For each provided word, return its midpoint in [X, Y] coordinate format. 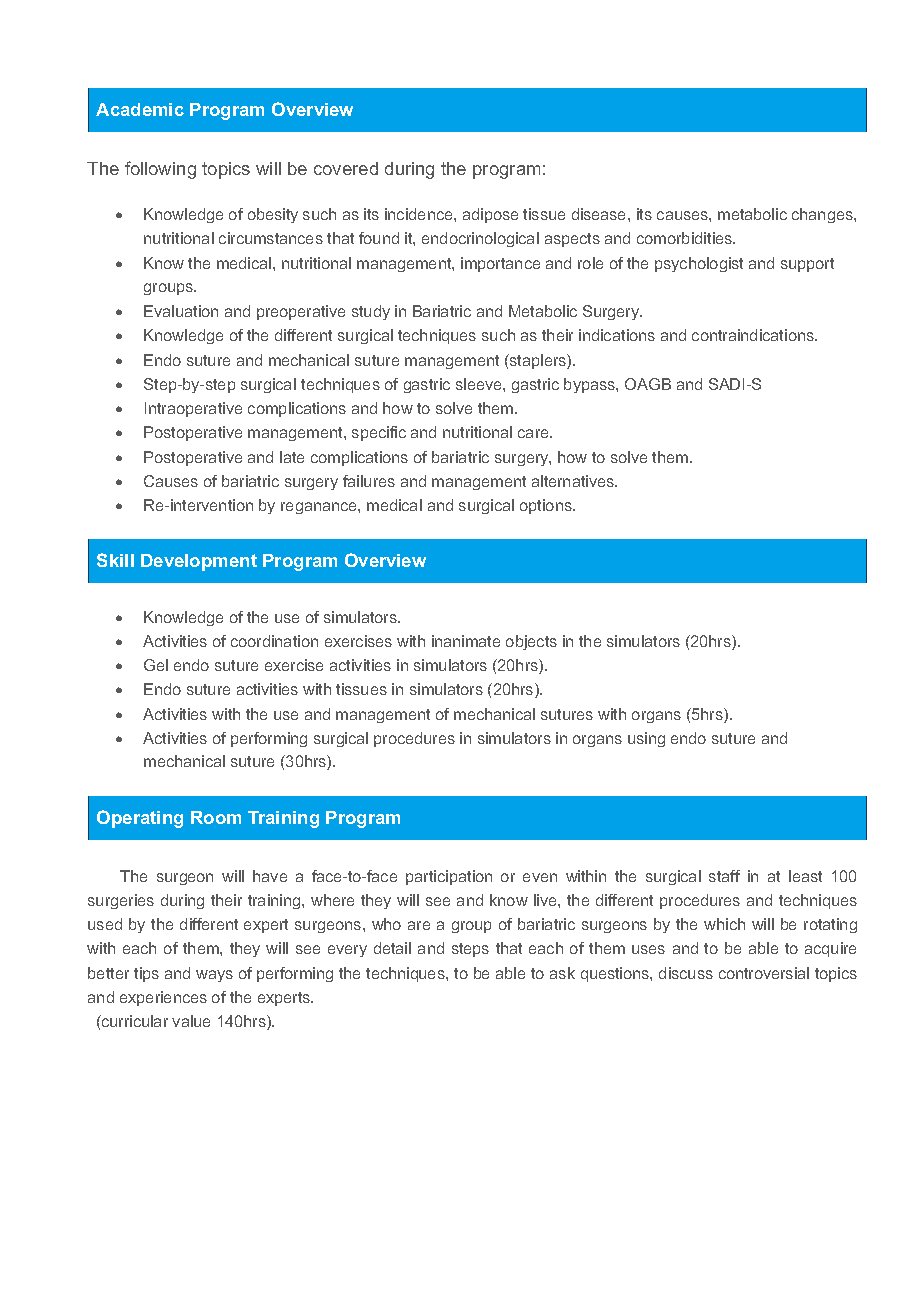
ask [562, 973]
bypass [590, 385]
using [646, 739]
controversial [764, 973]
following [160, 170]
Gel [156, 665]
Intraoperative [193, 409]
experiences [163, 998]
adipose [490, 215]
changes [823, 215]
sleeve [480, 384]
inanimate [466, 641]
